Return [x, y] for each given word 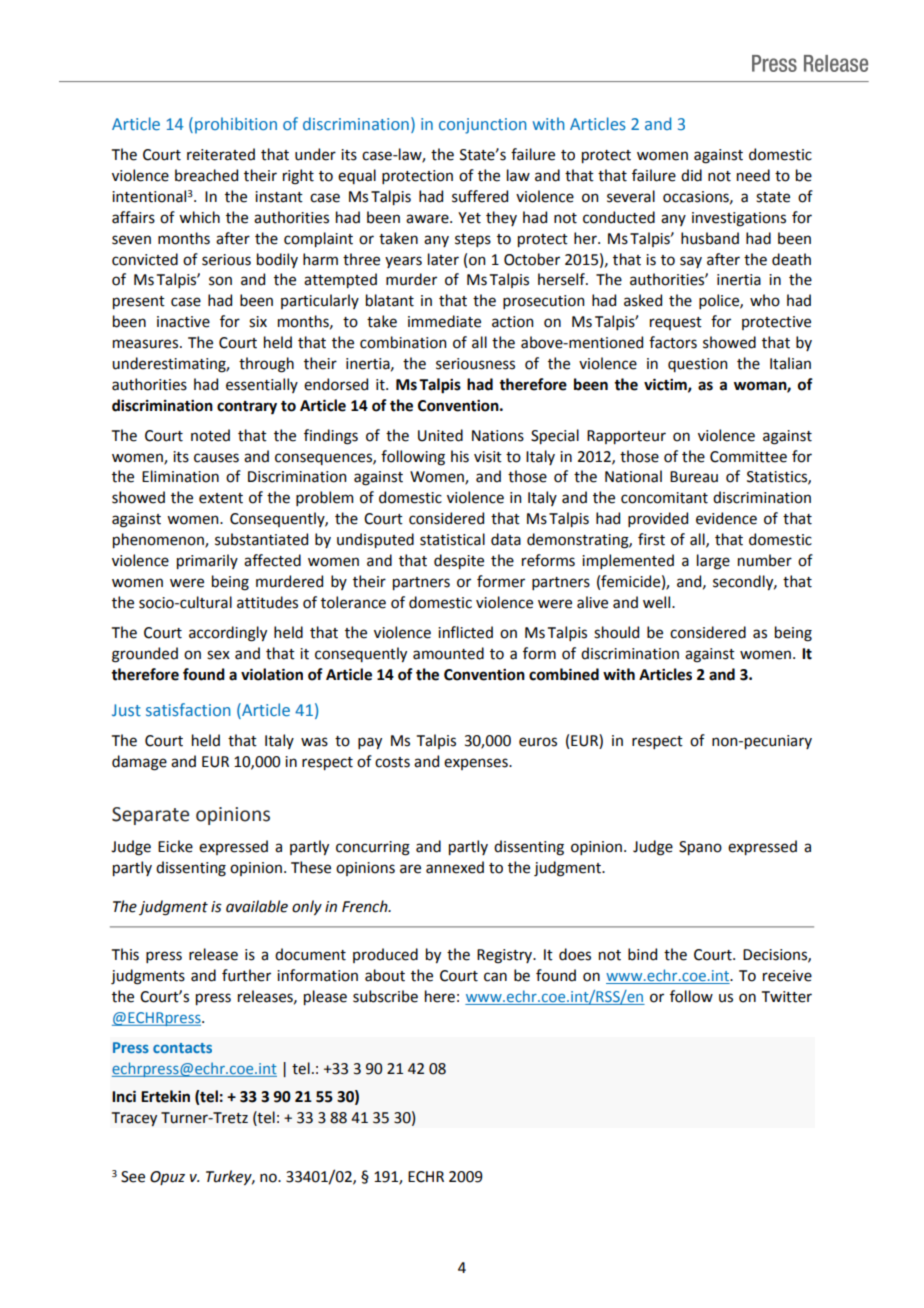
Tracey [134, 1119]
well [658, 602]
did [691, 175]
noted [210, 435]
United [440, 435]
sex [218, 655]
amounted [448, 653]
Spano [700, 848]
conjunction [482, 126]
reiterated [221, 154]
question [697, 365]
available [257, 906]
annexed [455, 867]
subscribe [385, 996]
